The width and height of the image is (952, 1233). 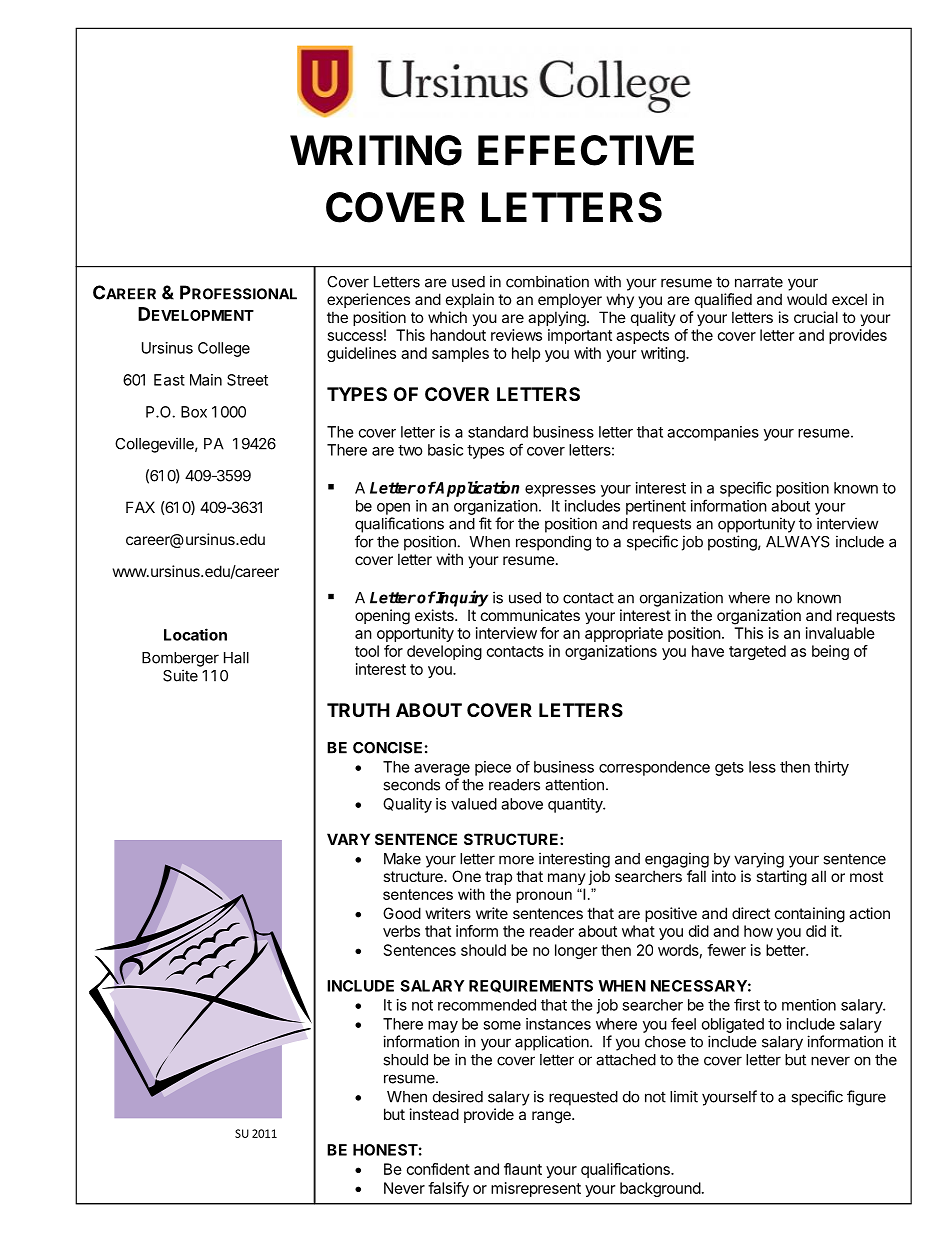 What do you see at coordinates (586, 150) in the image?
I see `EFFECTIVE` at bounding box center [586, 150].
